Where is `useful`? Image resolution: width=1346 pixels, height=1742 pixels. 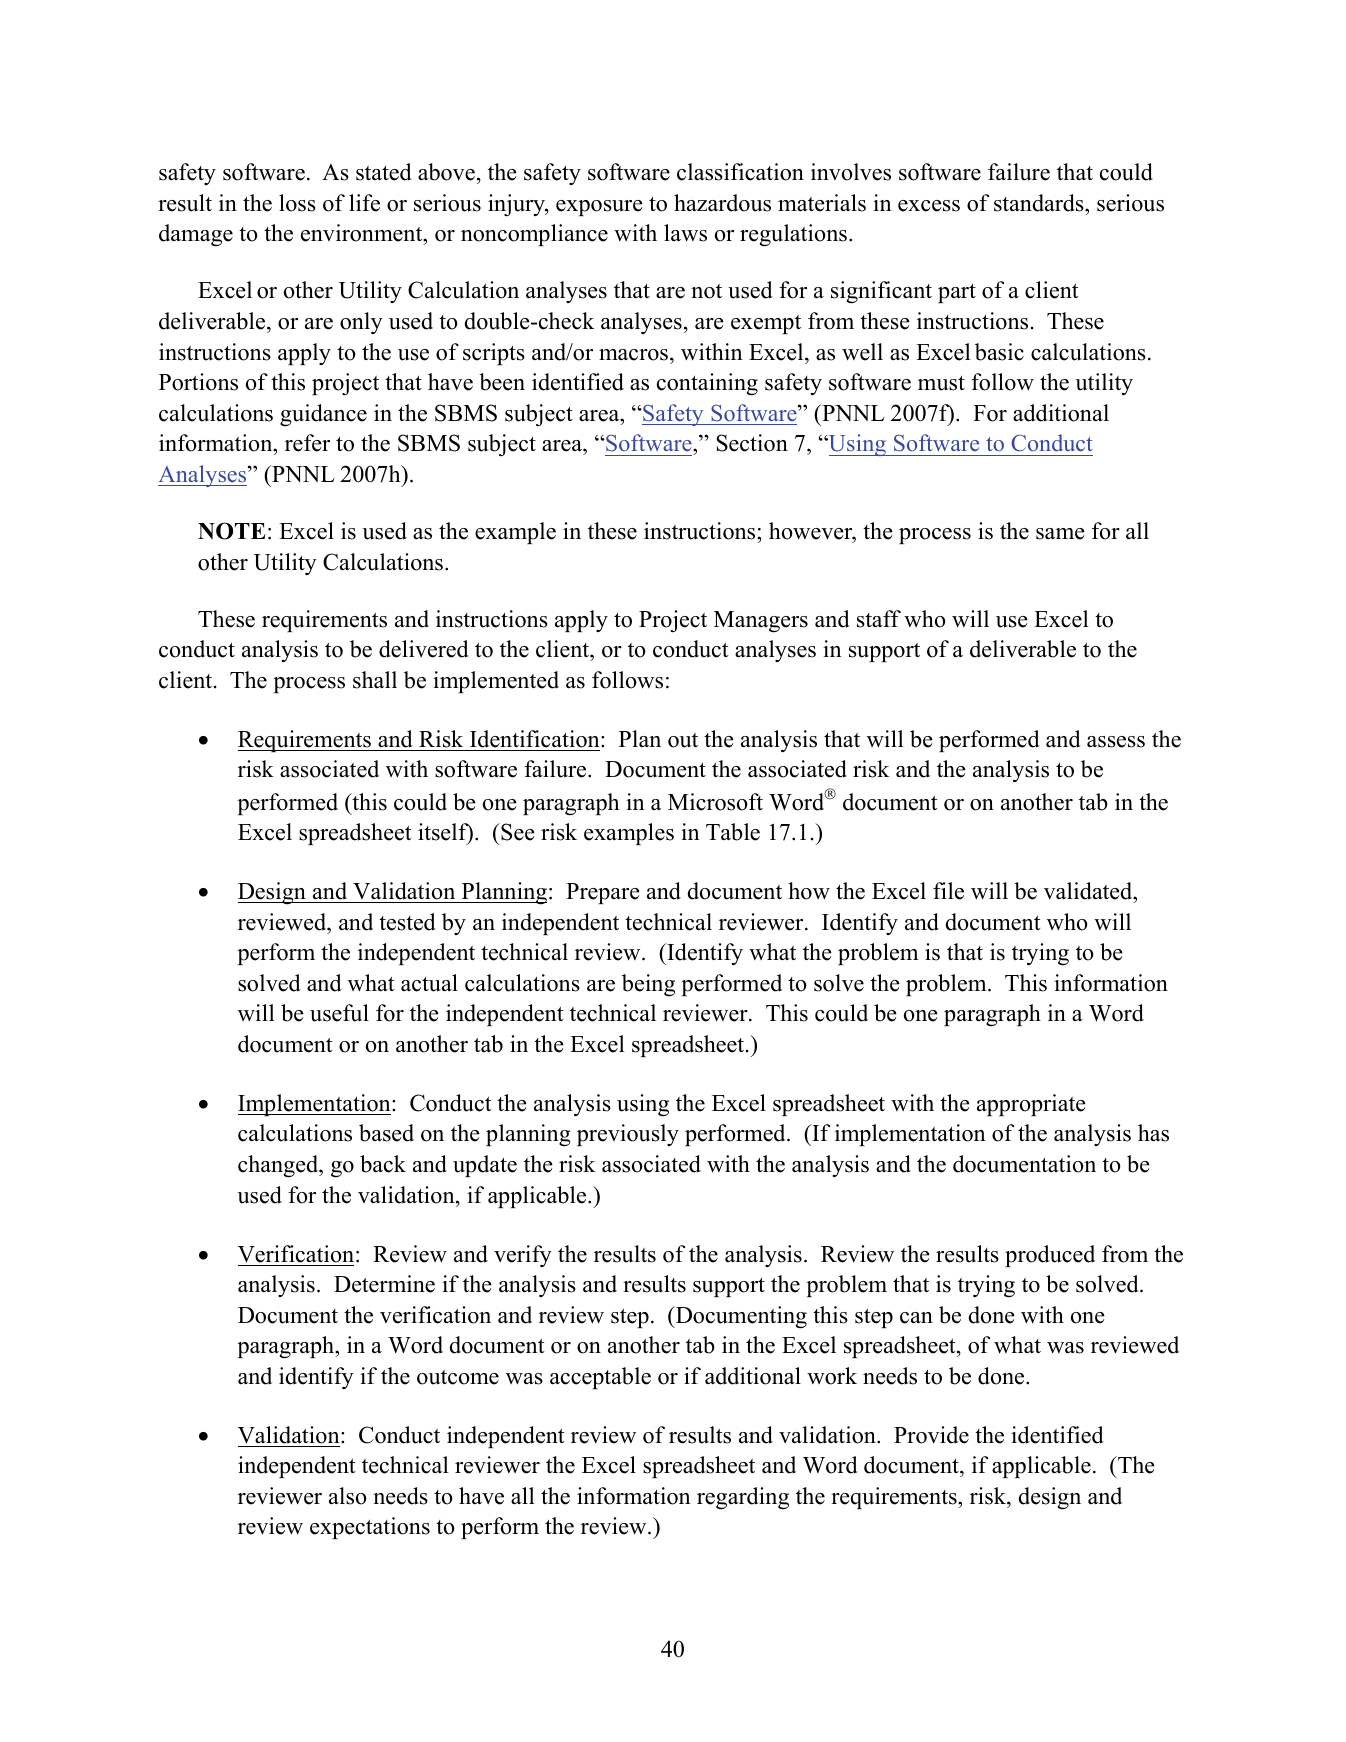 useful is located at coordinates (339, 1013).
